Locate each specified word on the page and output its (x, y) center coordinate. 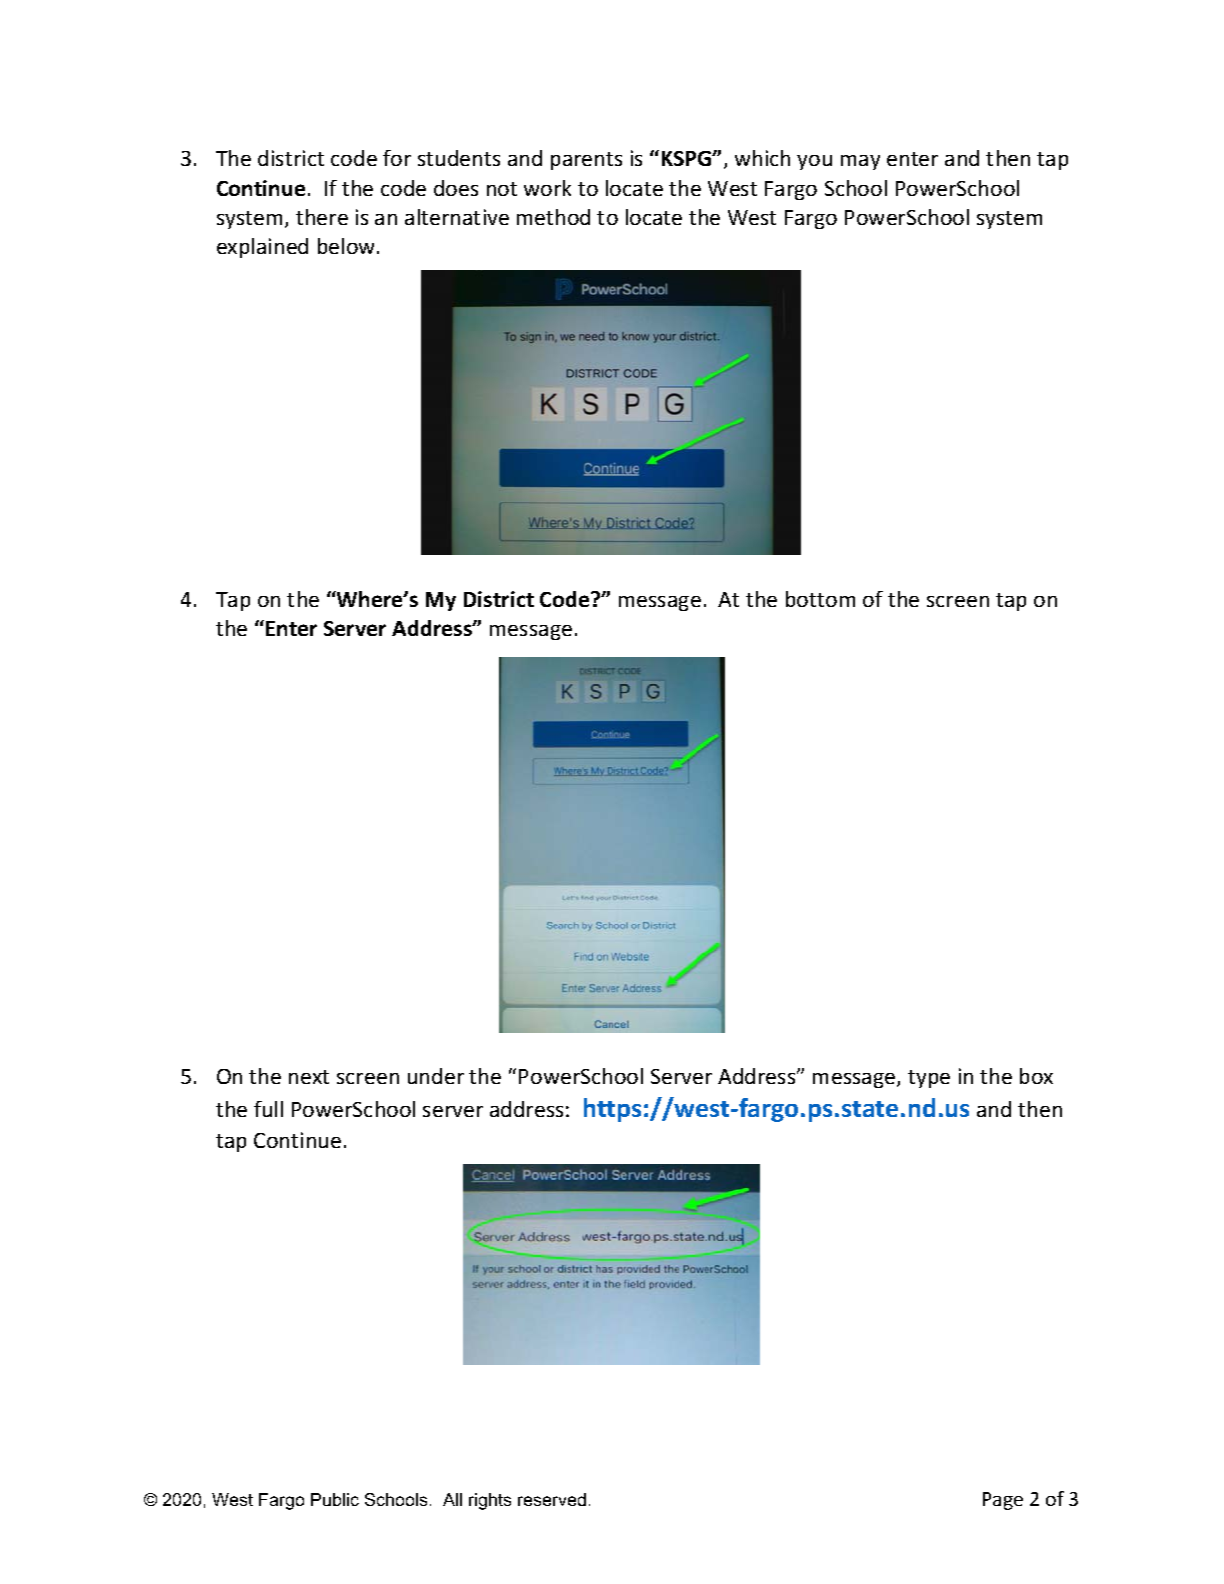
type (929, 1079)
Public (335, 1499)
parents (586, 161)
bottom (820, 599)
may (860, 162)
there (322, 217)
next (309, 1077)
